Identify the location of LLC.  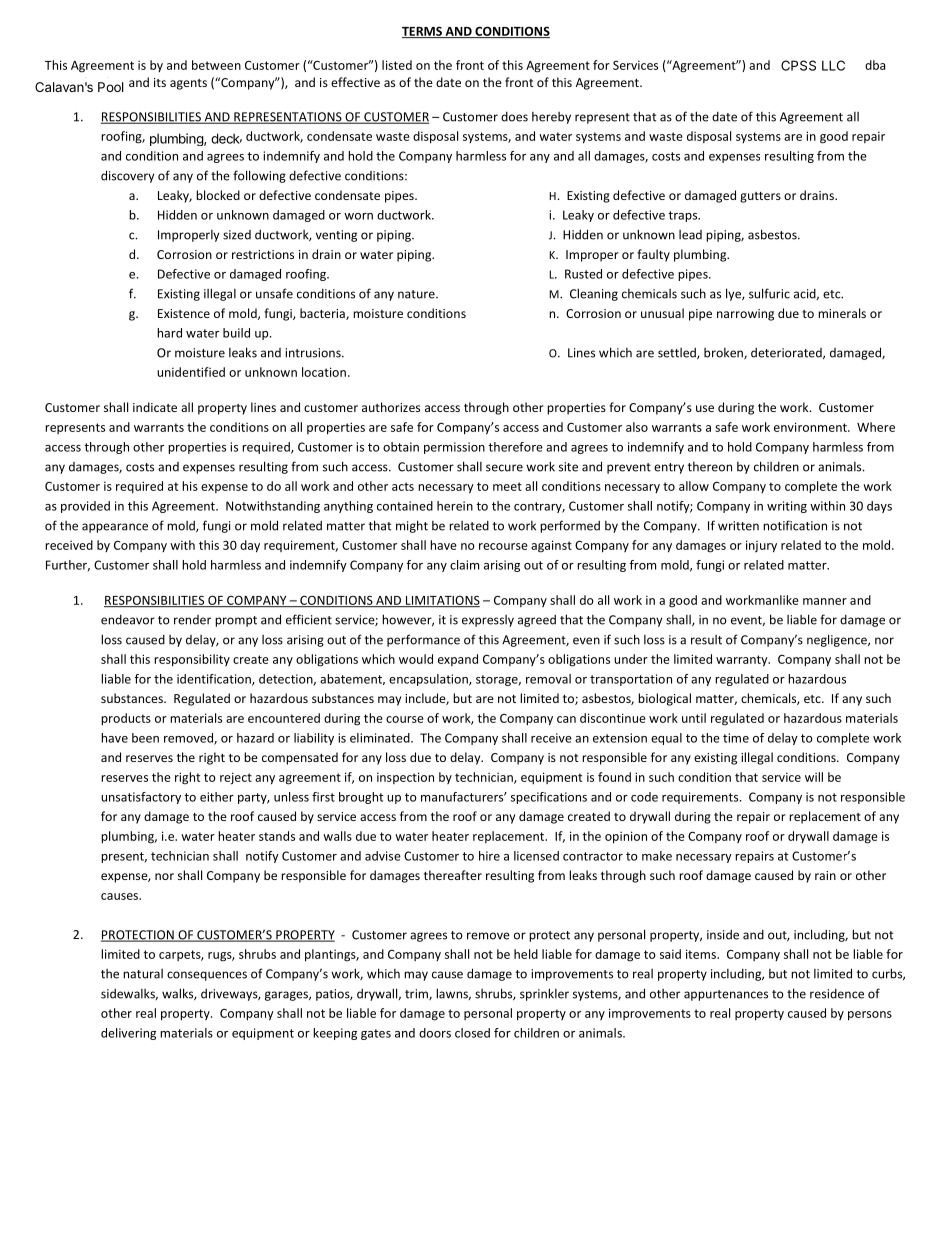
(833, 65).
